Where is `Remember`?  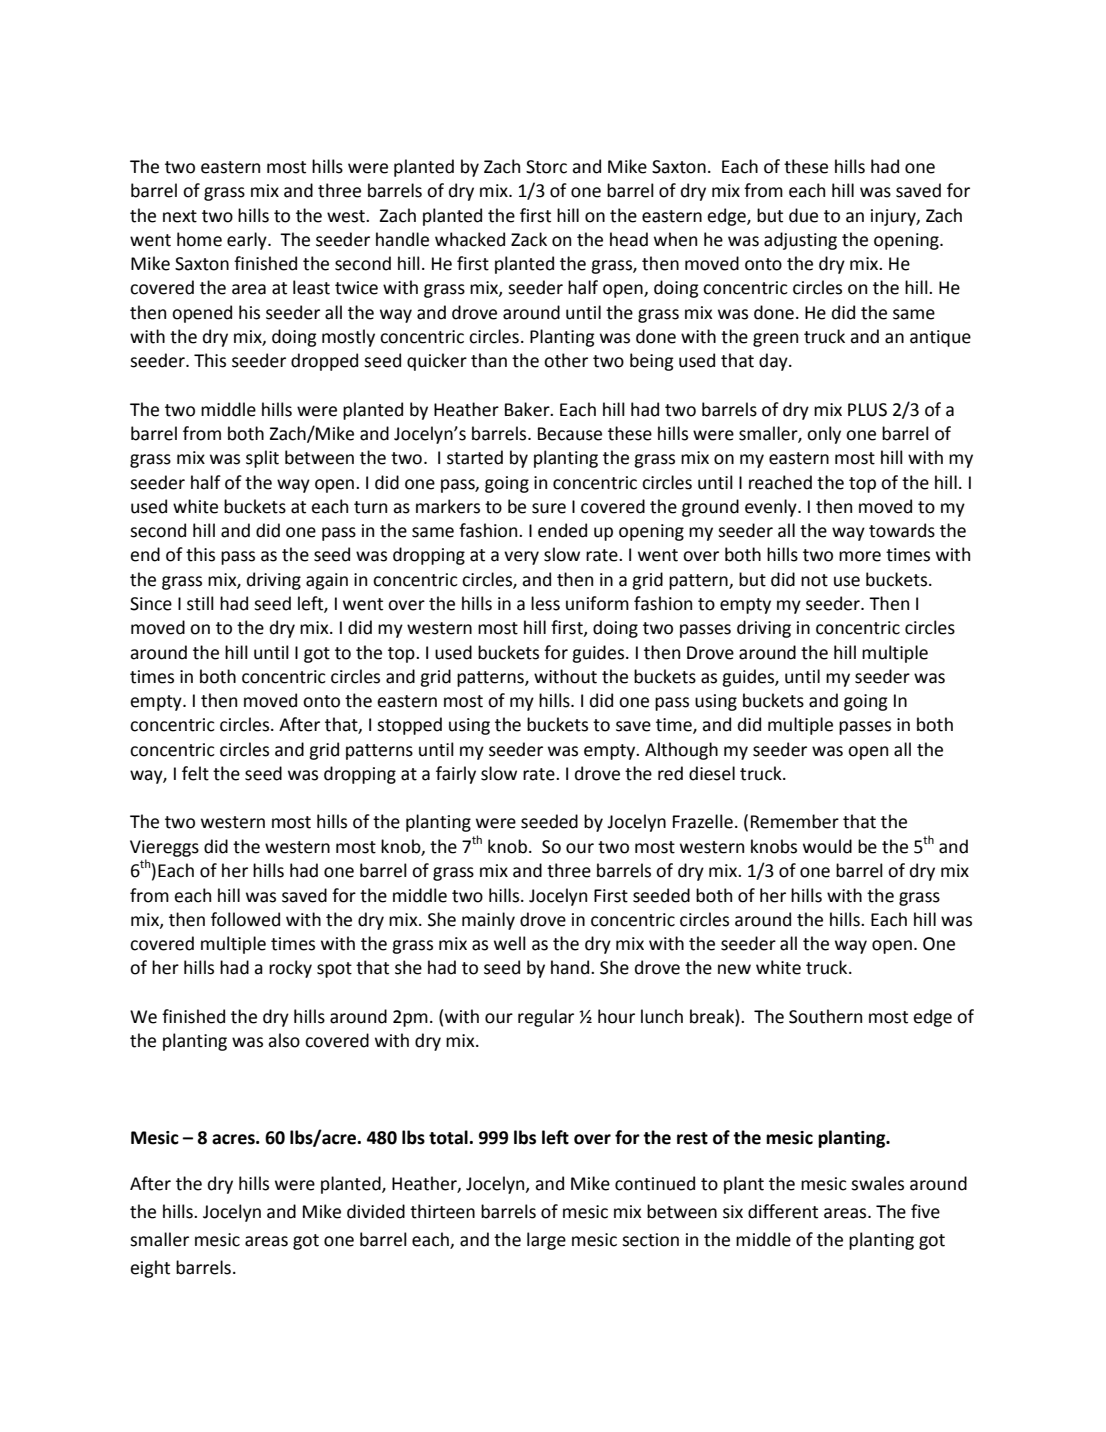 Remember is located at coordinates (795, 821).
